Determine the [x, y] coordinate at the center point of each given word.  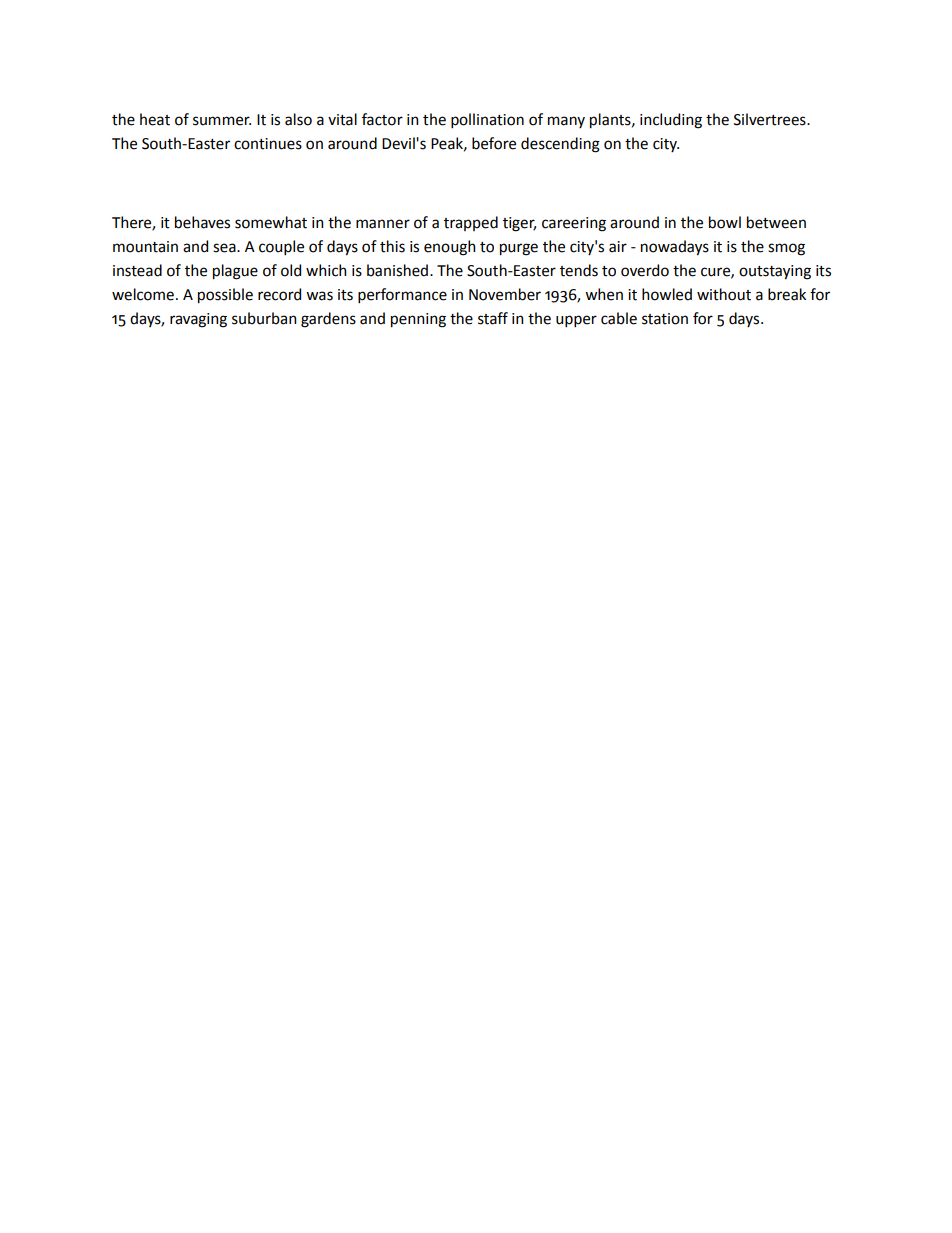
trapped [471, 223]
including [671, 121]
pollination [487, 120]
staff [493, 318]
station [665, 319]
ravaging [198, 320]
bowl [725, 222]
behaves [202, 222]
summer [222, 121]
